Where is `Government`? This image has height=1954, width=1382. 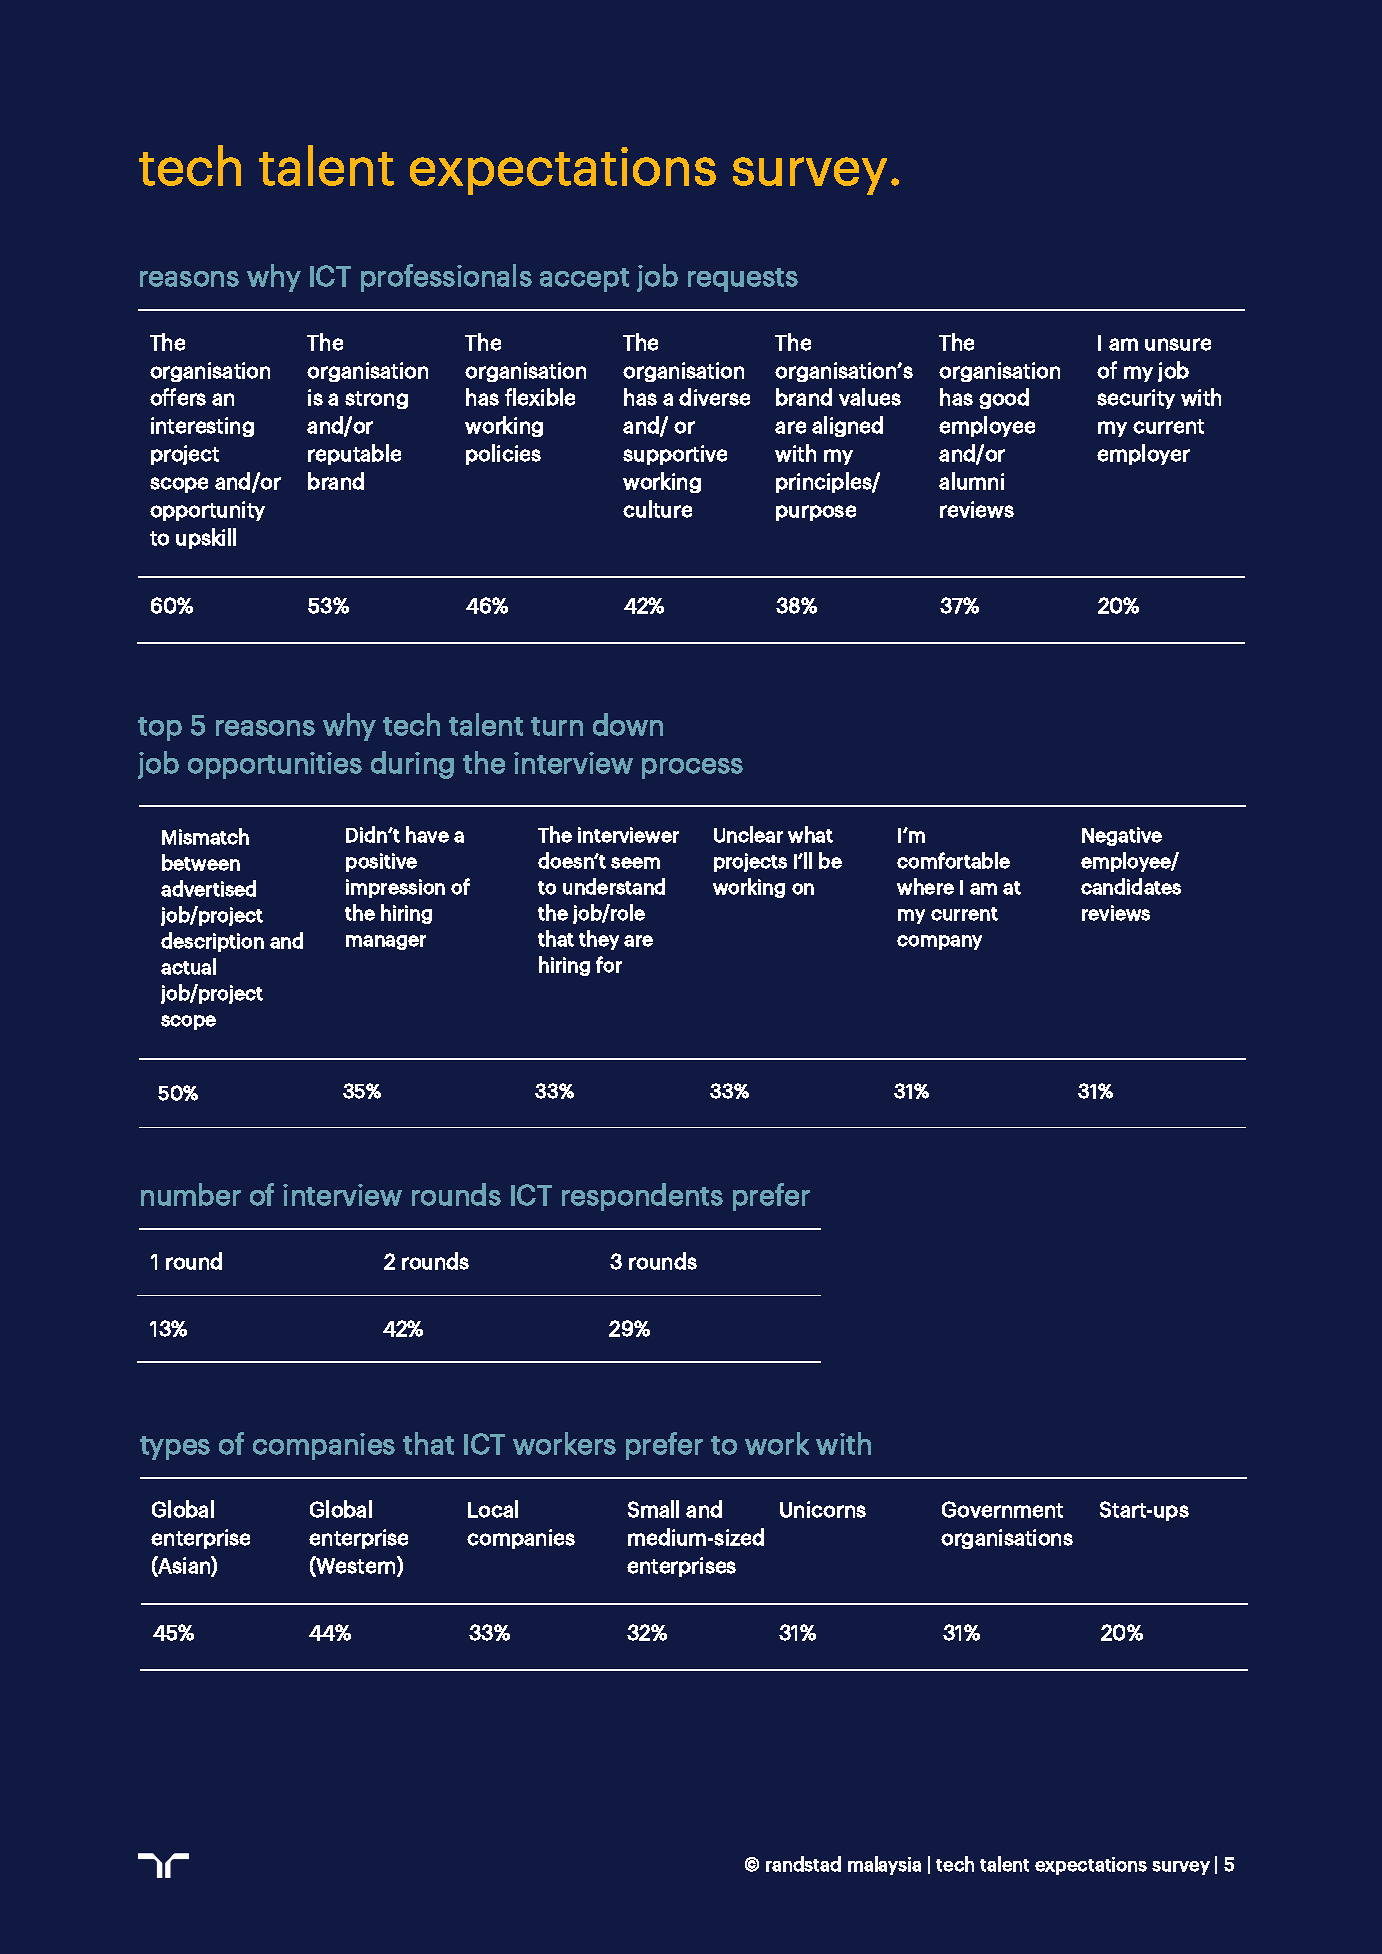
Government is located at coordinates (1002, 1509).
